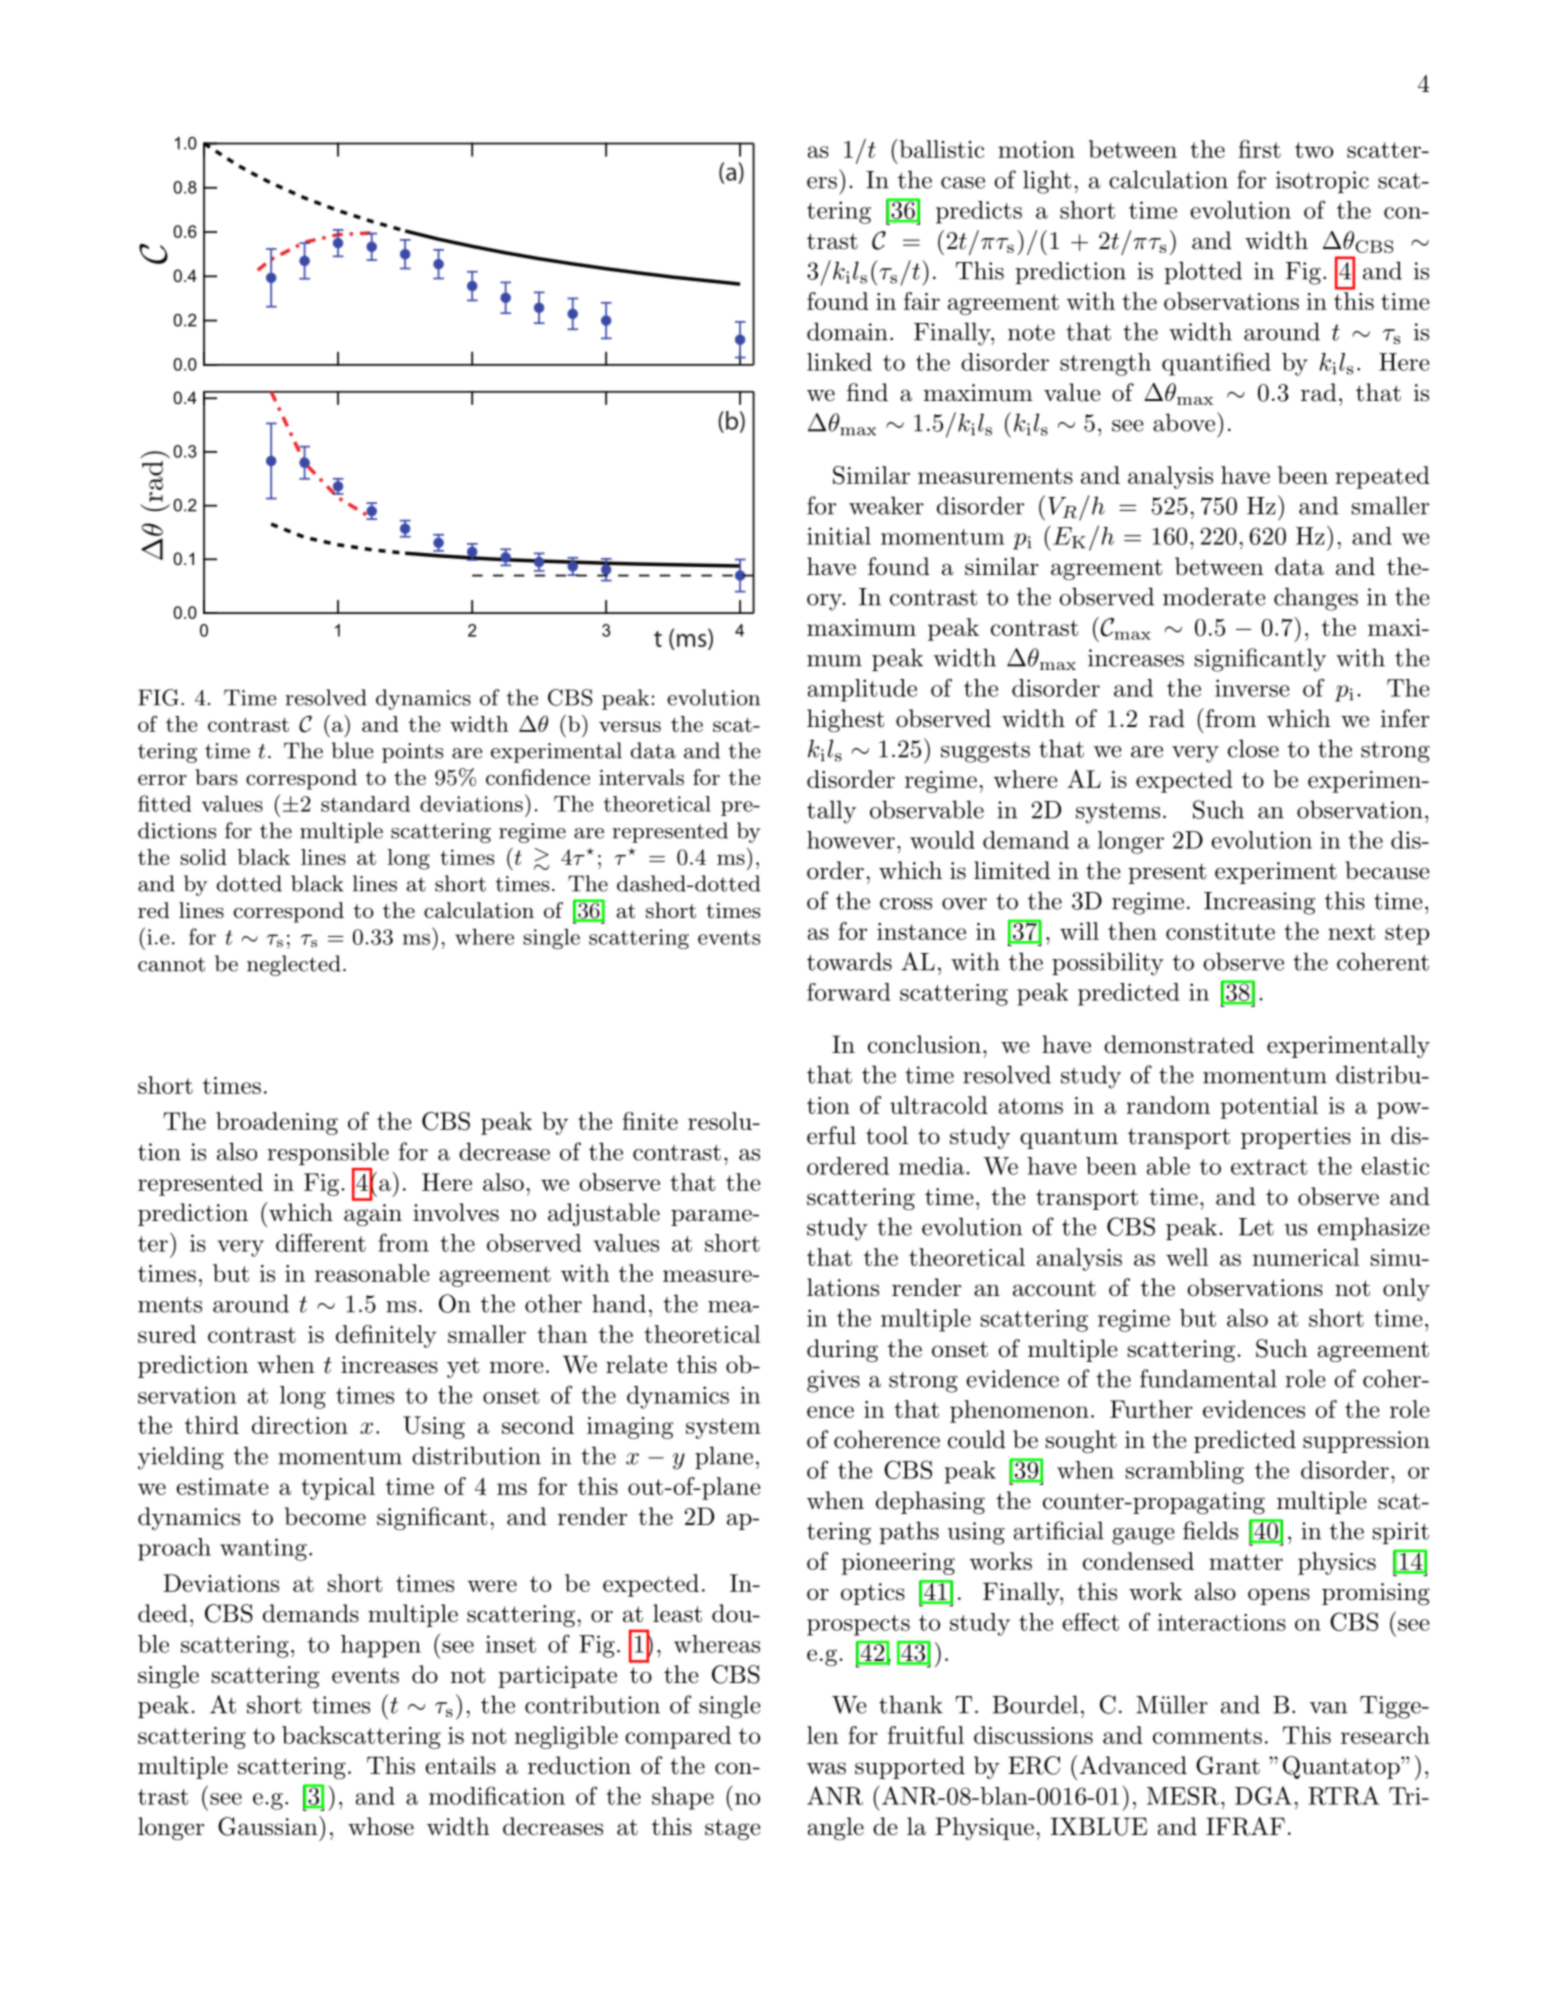  I want to click on Gaussian, so click(269, 1826).
